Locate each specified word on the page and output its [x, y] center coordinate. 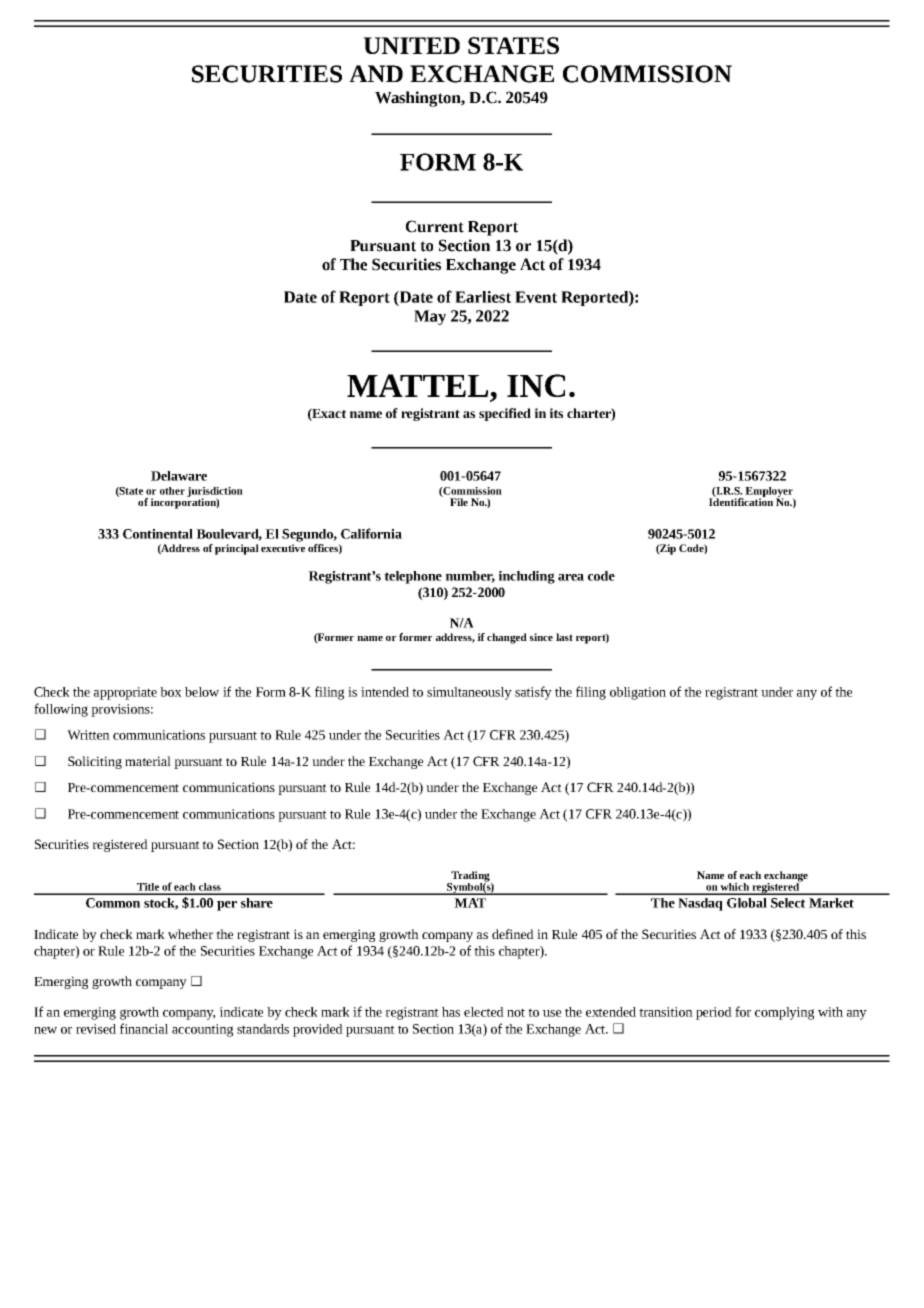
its [556, 413]
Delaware [179, 476]
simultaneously [469, 693]
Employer [769, 493]
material [148, 761]
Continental [158, 534]
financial [144, 1028]
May [430, 317]
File [459, 502]
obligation [638, 693]
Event [536, 297]
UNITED [411, 45]
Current [435, 226]
